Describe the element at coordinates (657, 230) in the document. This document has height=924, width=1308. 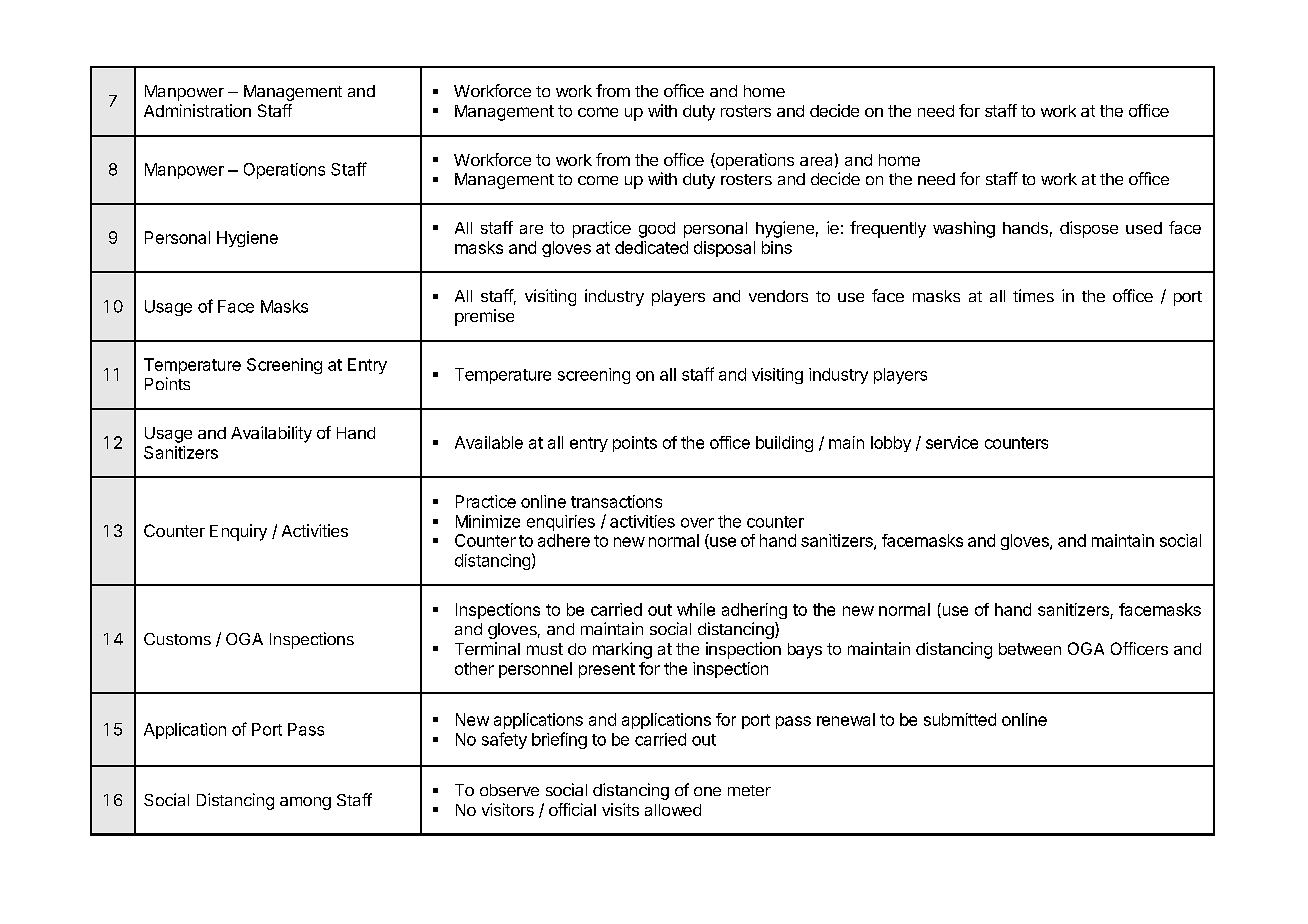
I see `good` at that location.
